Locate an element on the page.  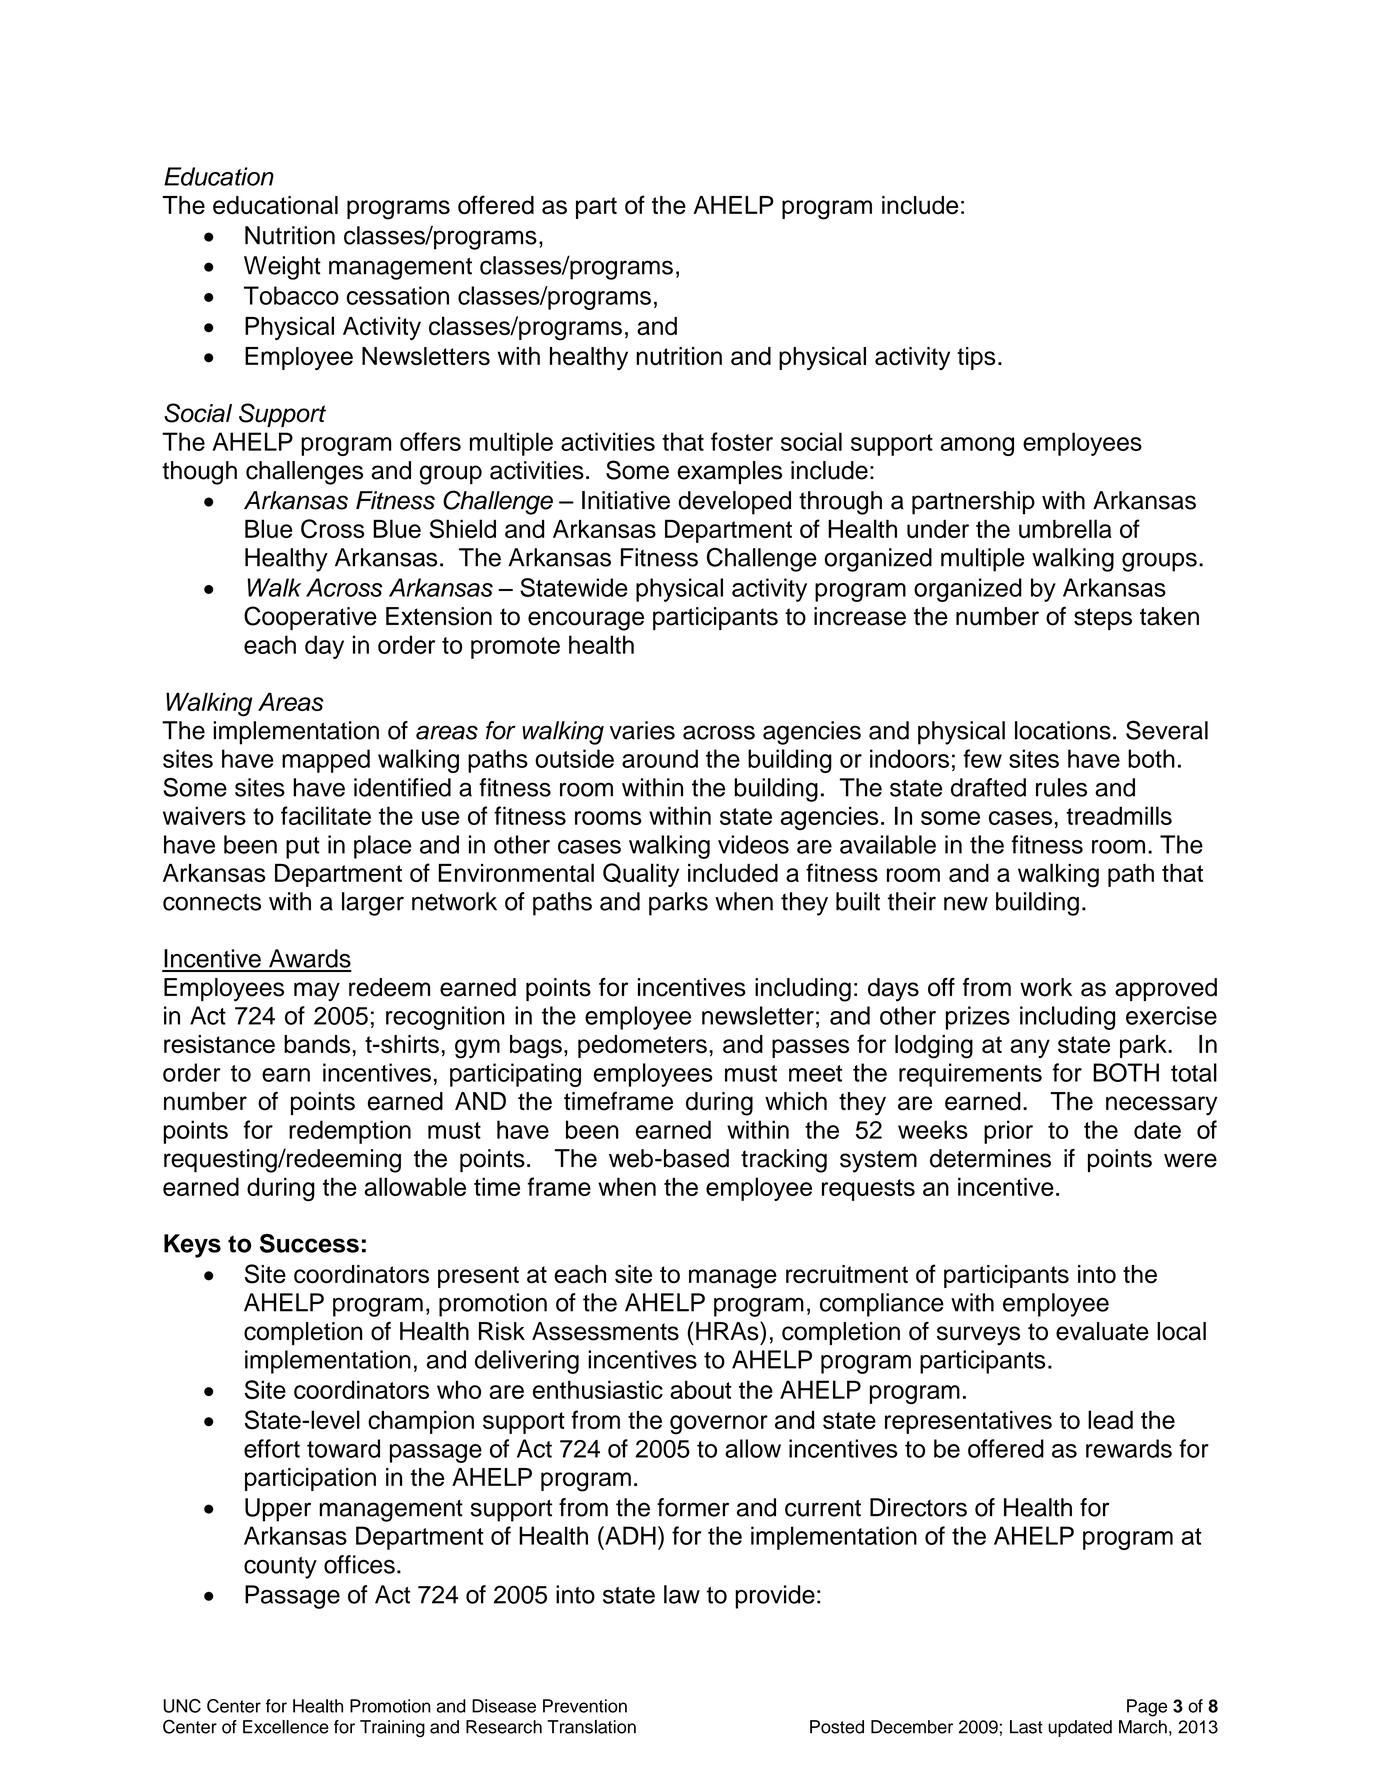
tips is located at coordinates (976, 358).
